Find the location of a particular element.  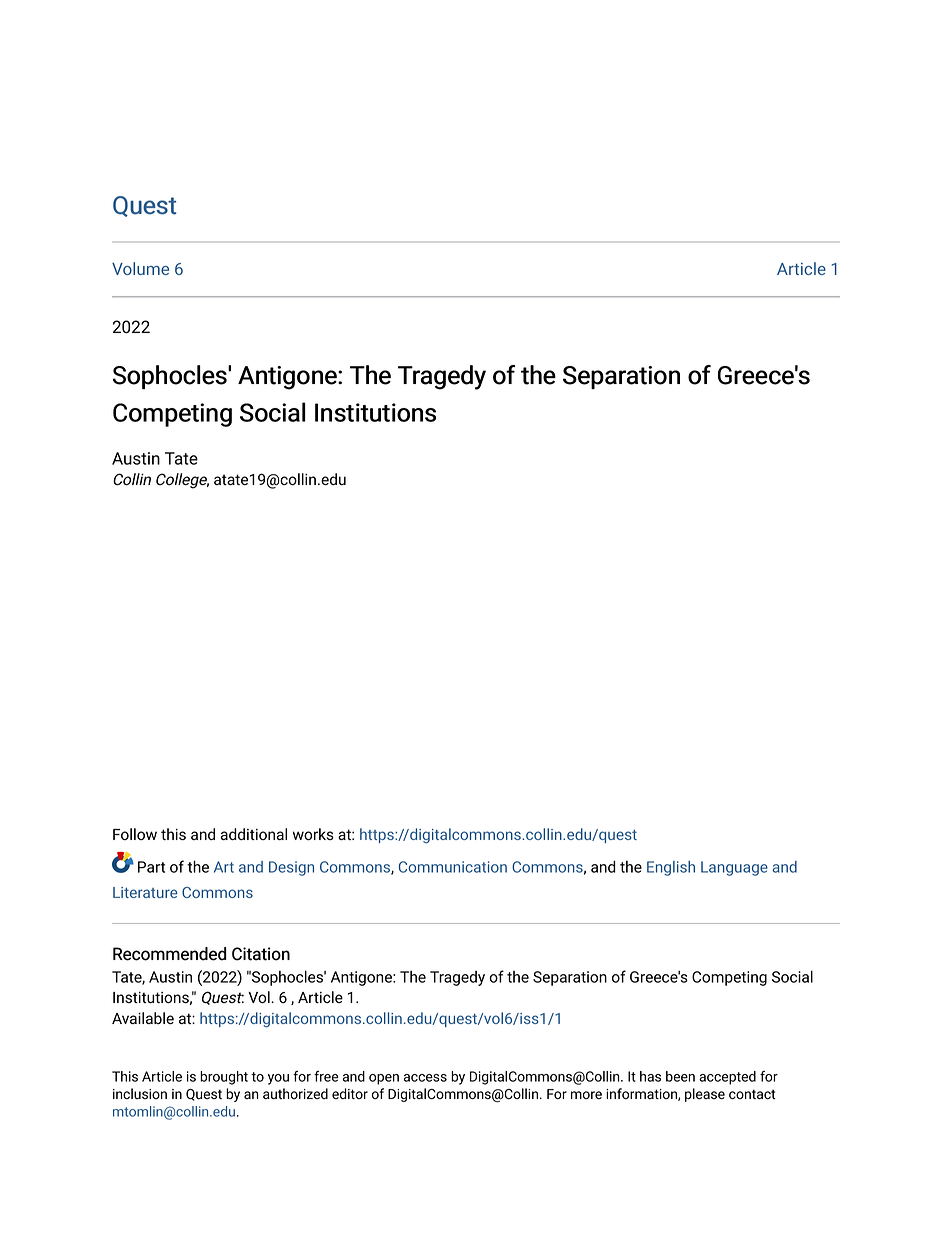

brought is located at coordinates (224, 1078).
